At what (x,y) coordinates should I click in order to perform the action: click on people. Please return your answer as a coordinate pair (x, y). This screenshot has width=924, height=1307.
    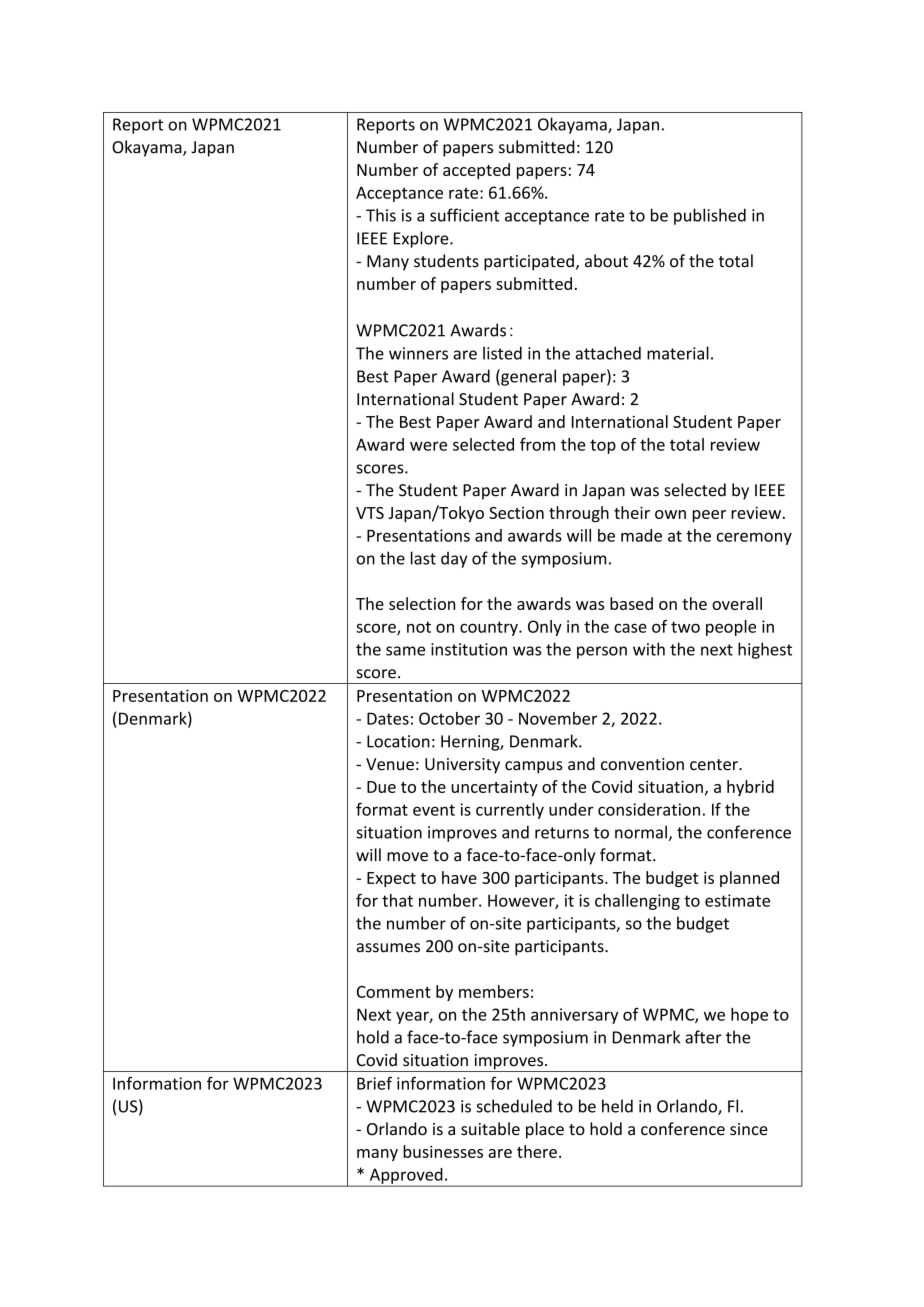
    Looking at the image, I should click on (731, 628).
